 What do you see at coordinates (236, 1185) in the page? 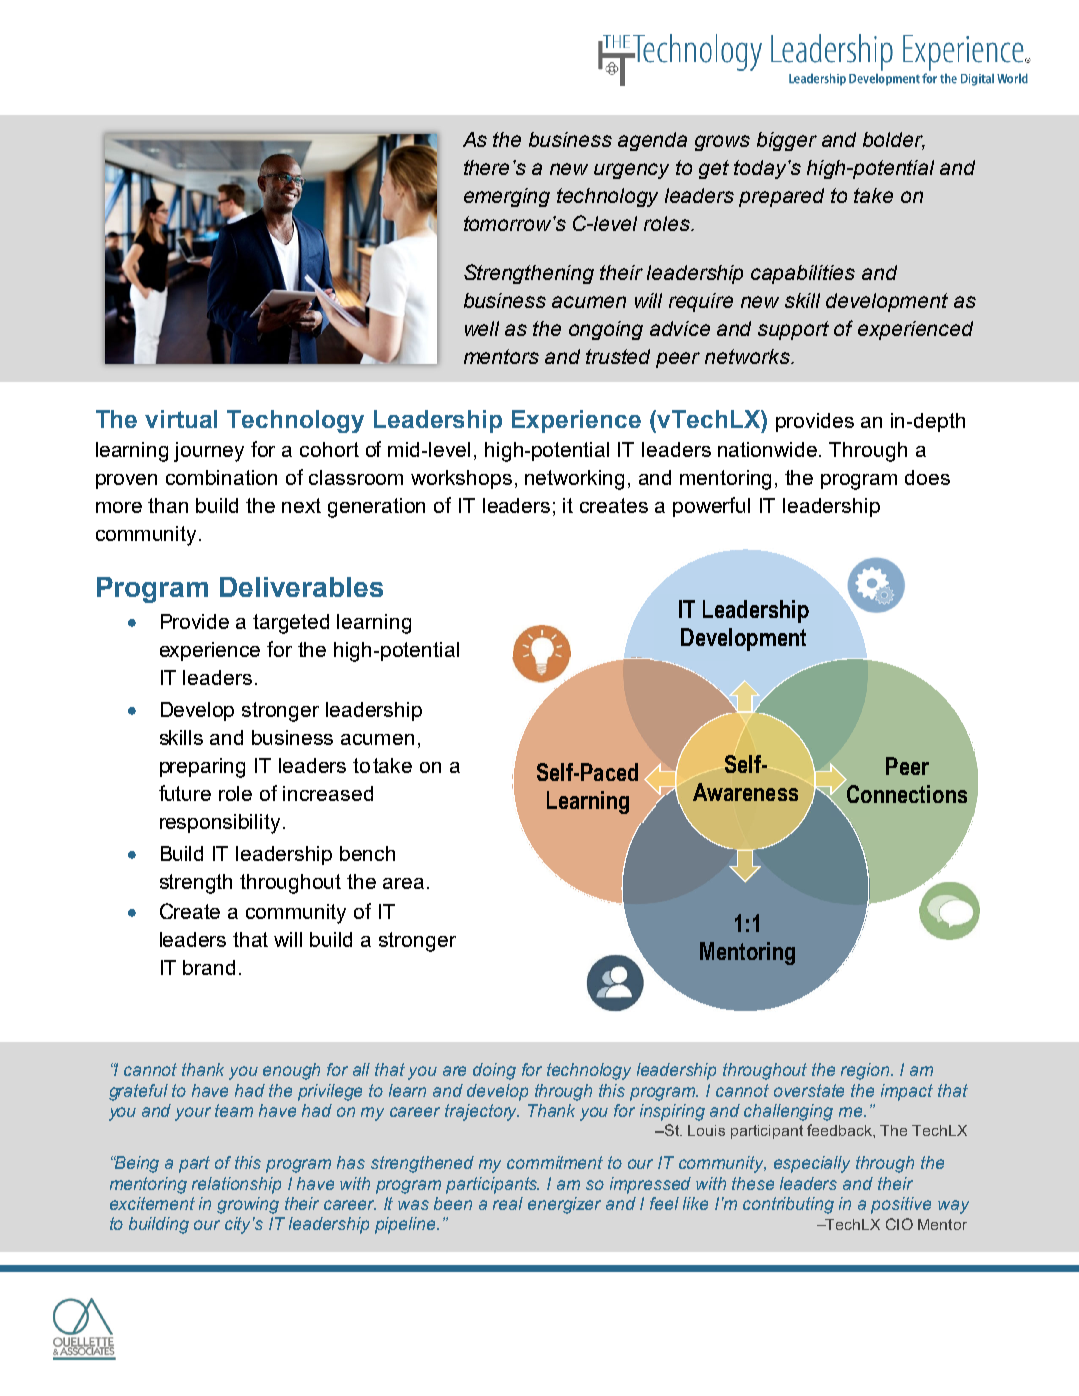
I see `relationship` at bounding box center [236, 1185].
